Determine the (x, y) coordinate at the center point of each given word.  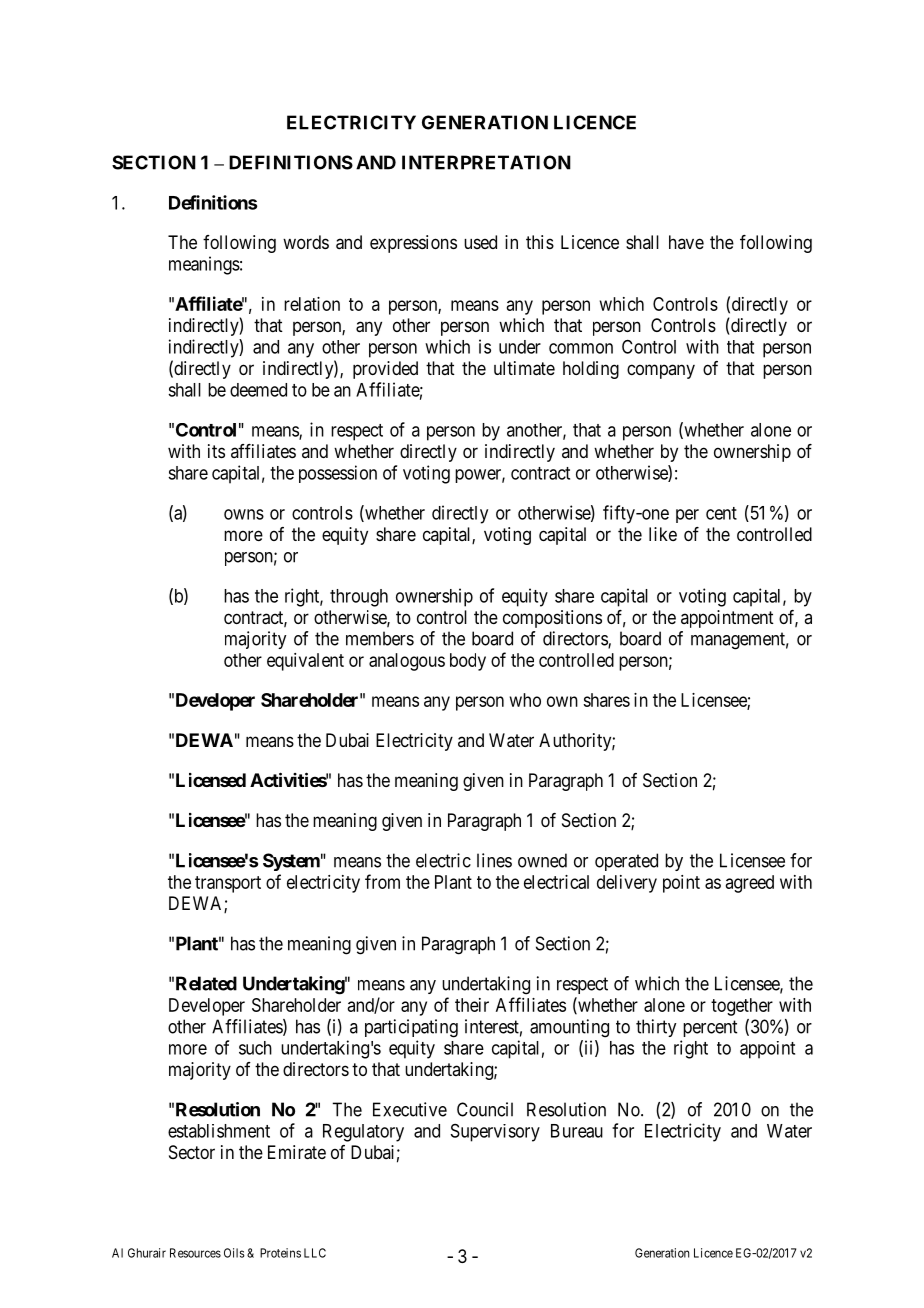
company (661, 371)
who (525, 700)
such (255, 1048)
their (472, 1005)
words (306, 242)
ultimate (524, 368)
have (686, 242)
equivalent (305, 662)
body (468, 662)
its (216, 451)
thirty (656, 1028)
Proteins (280, 1253)
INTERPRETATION (486, 162)
